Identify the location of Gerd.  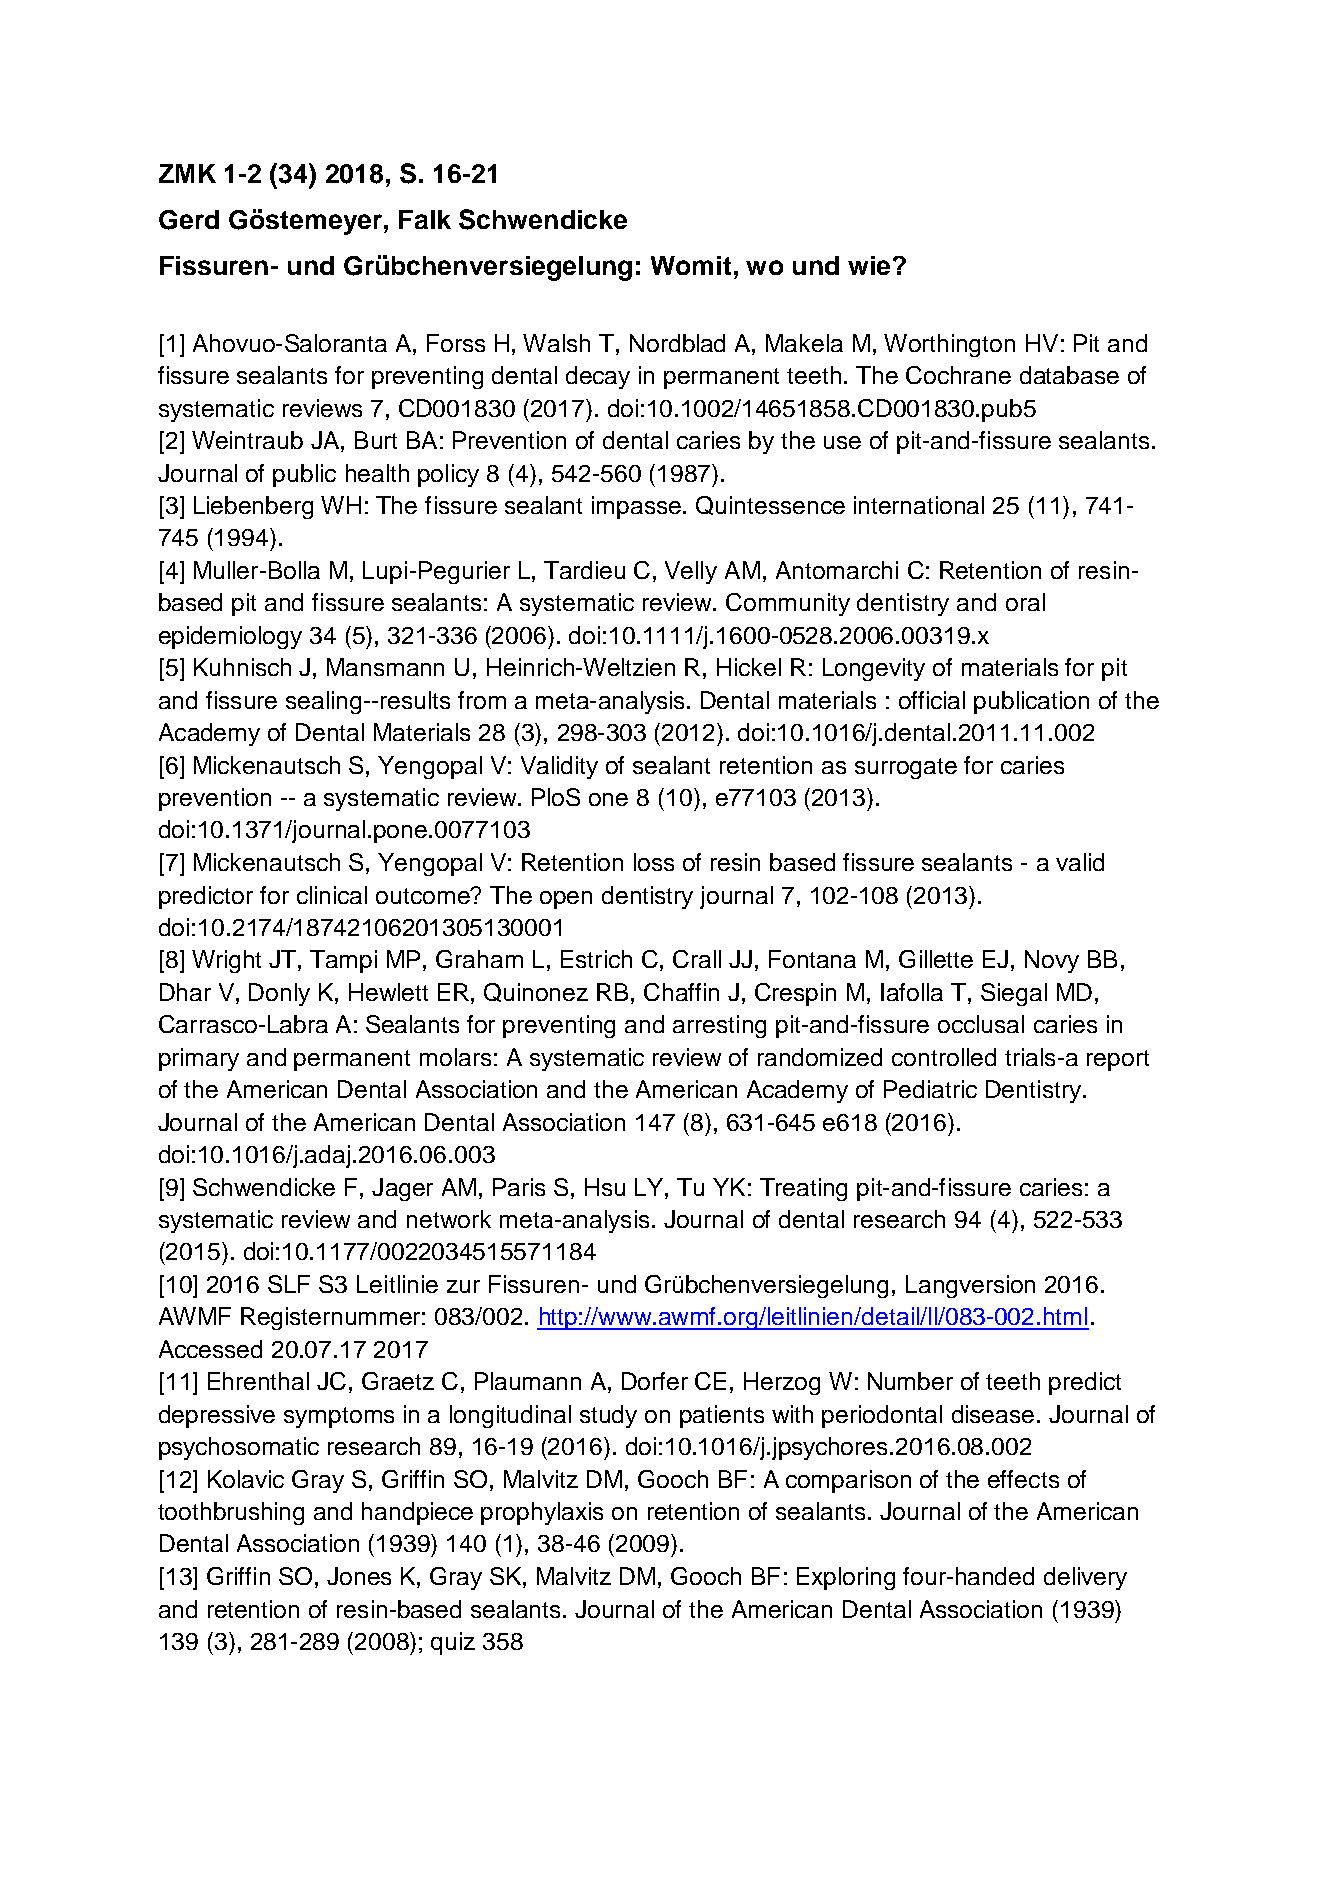
(189, 220).
